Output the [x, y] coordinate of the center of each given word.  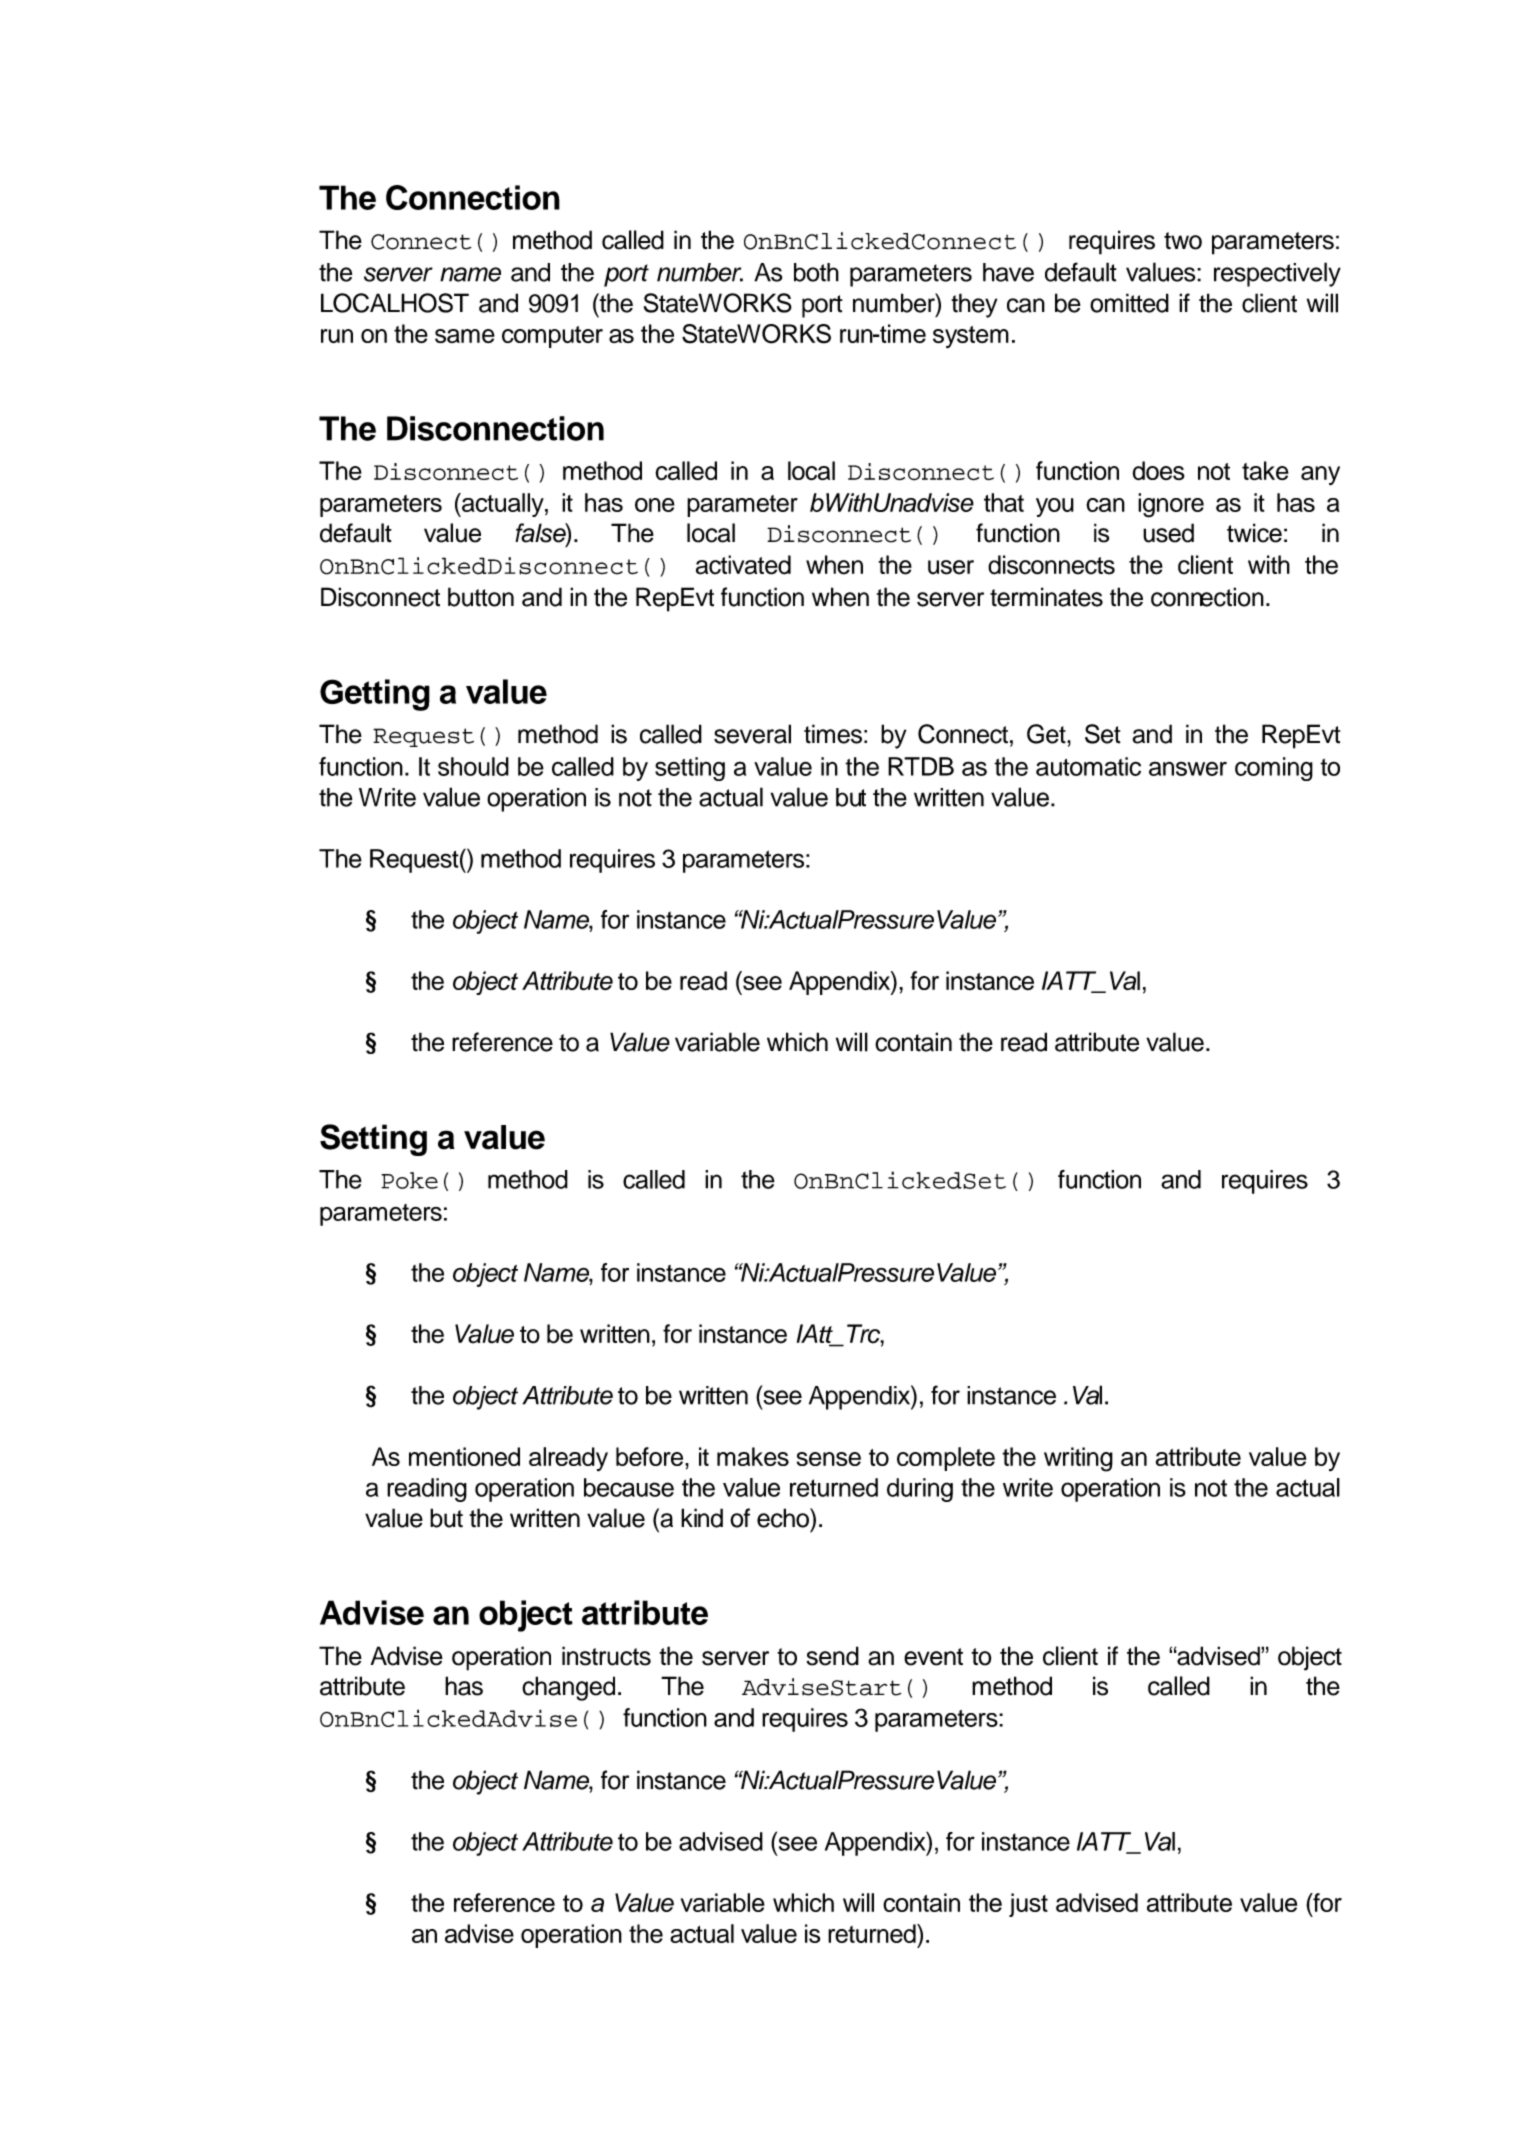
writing [1078, 1459]
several [752, 734]
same [465, 336]
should [473, 766]
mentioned [464, 1456]
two [1183, 241]
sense [829, 1459]
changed [568, 1688]
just [1028, 1905]
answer [1188, 768]
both [816, 272]
